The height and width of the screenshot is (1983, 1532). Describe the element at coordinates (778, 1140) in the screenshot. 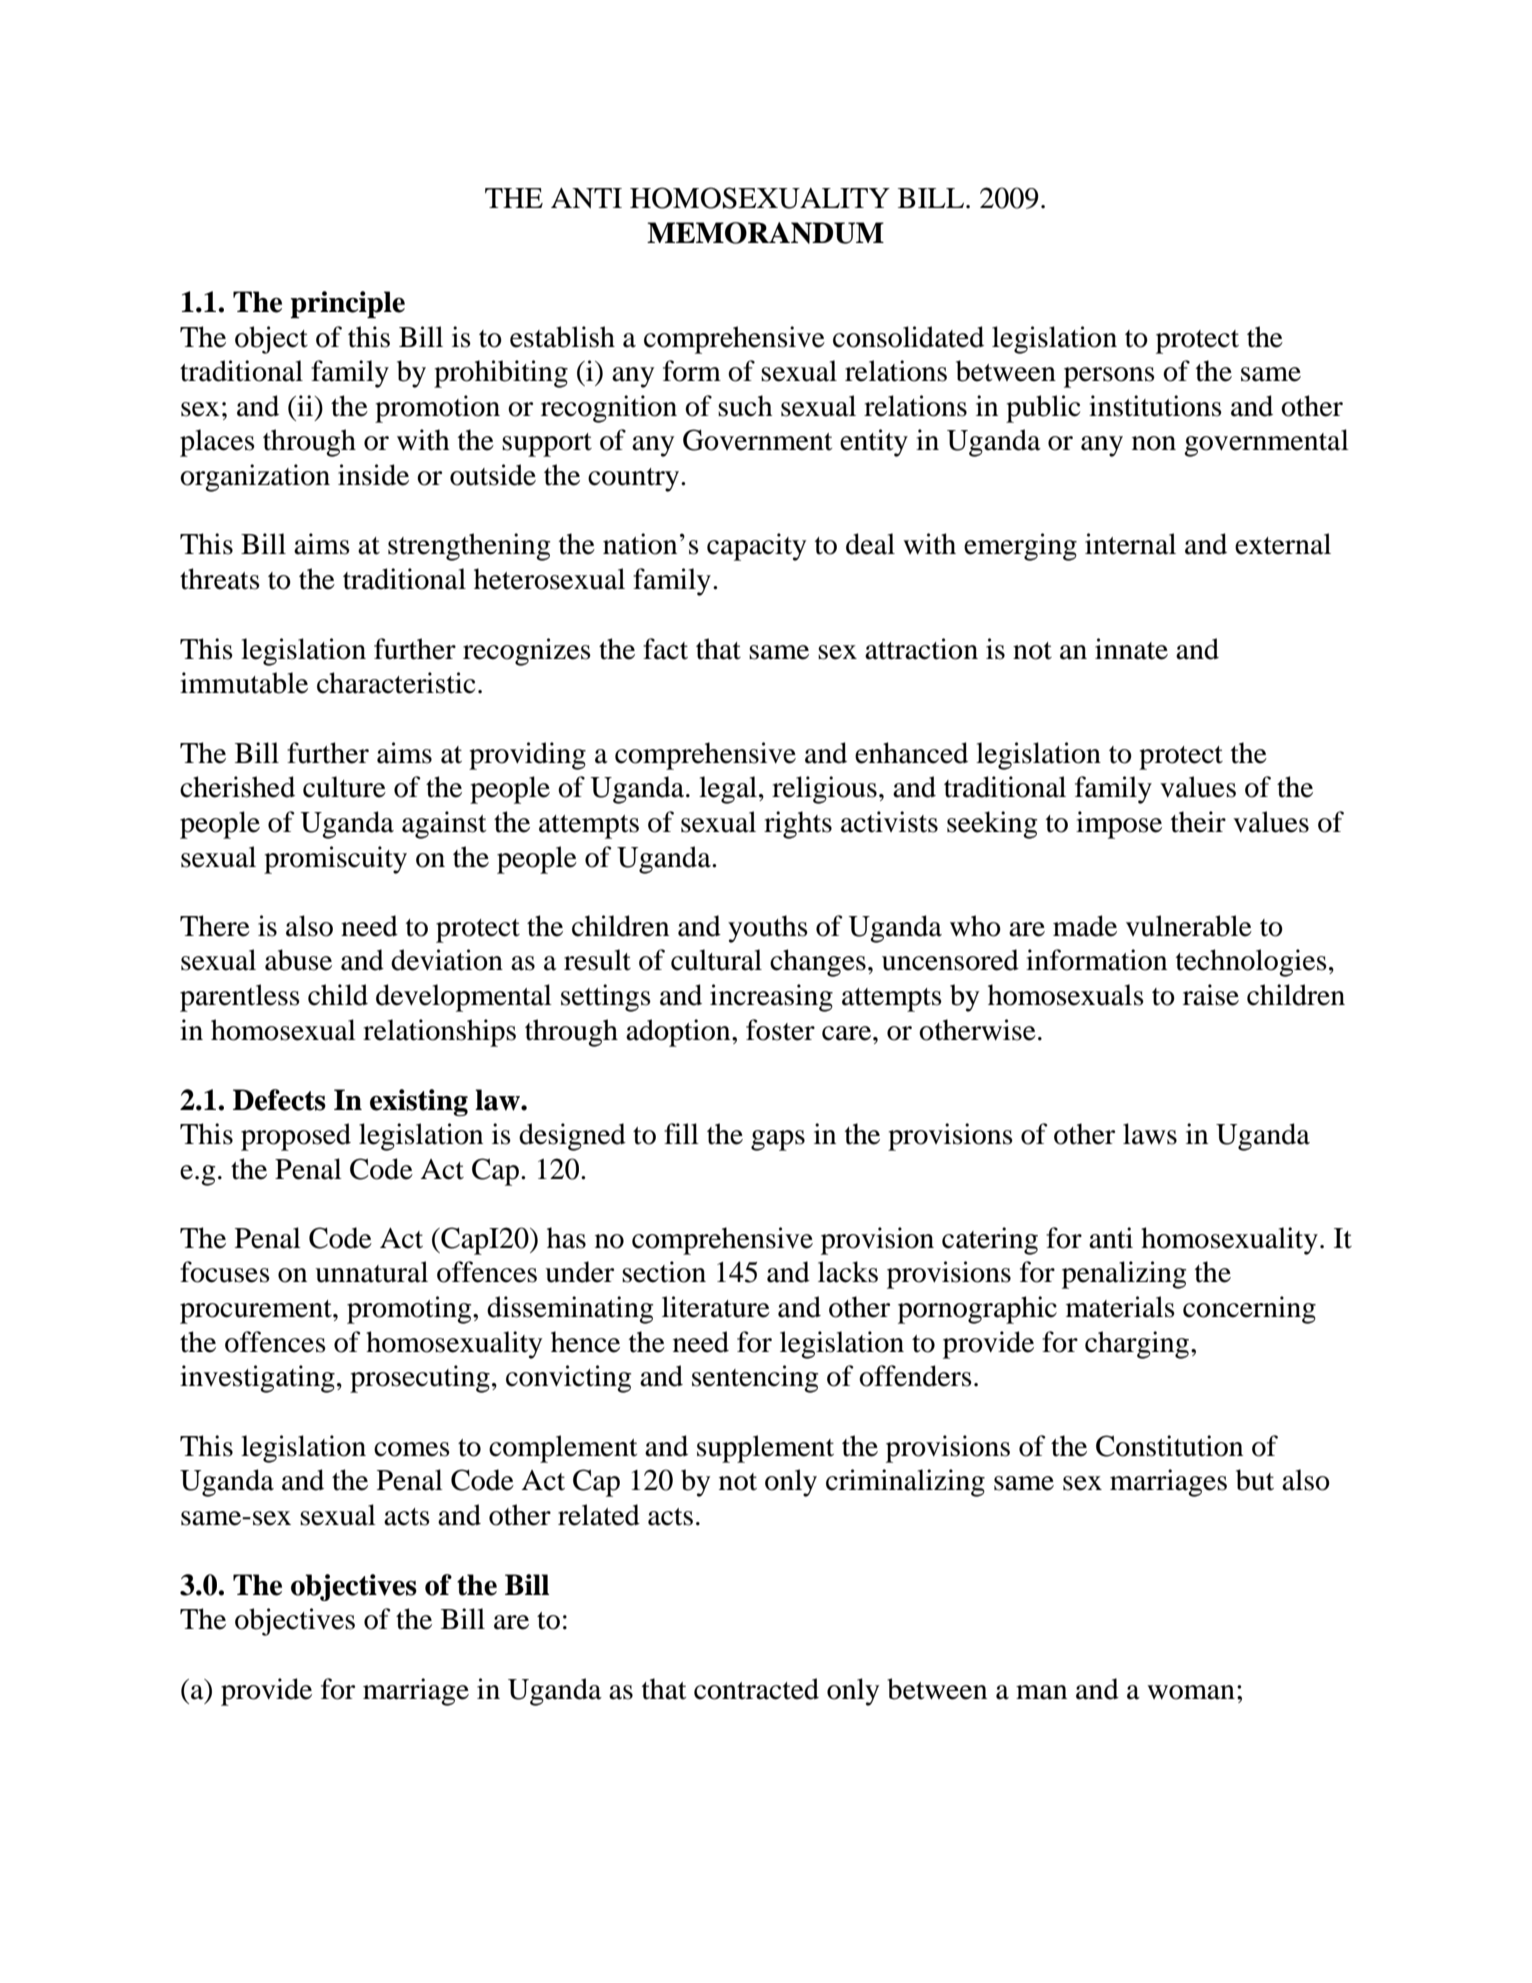

I see `gaps` at that location.
